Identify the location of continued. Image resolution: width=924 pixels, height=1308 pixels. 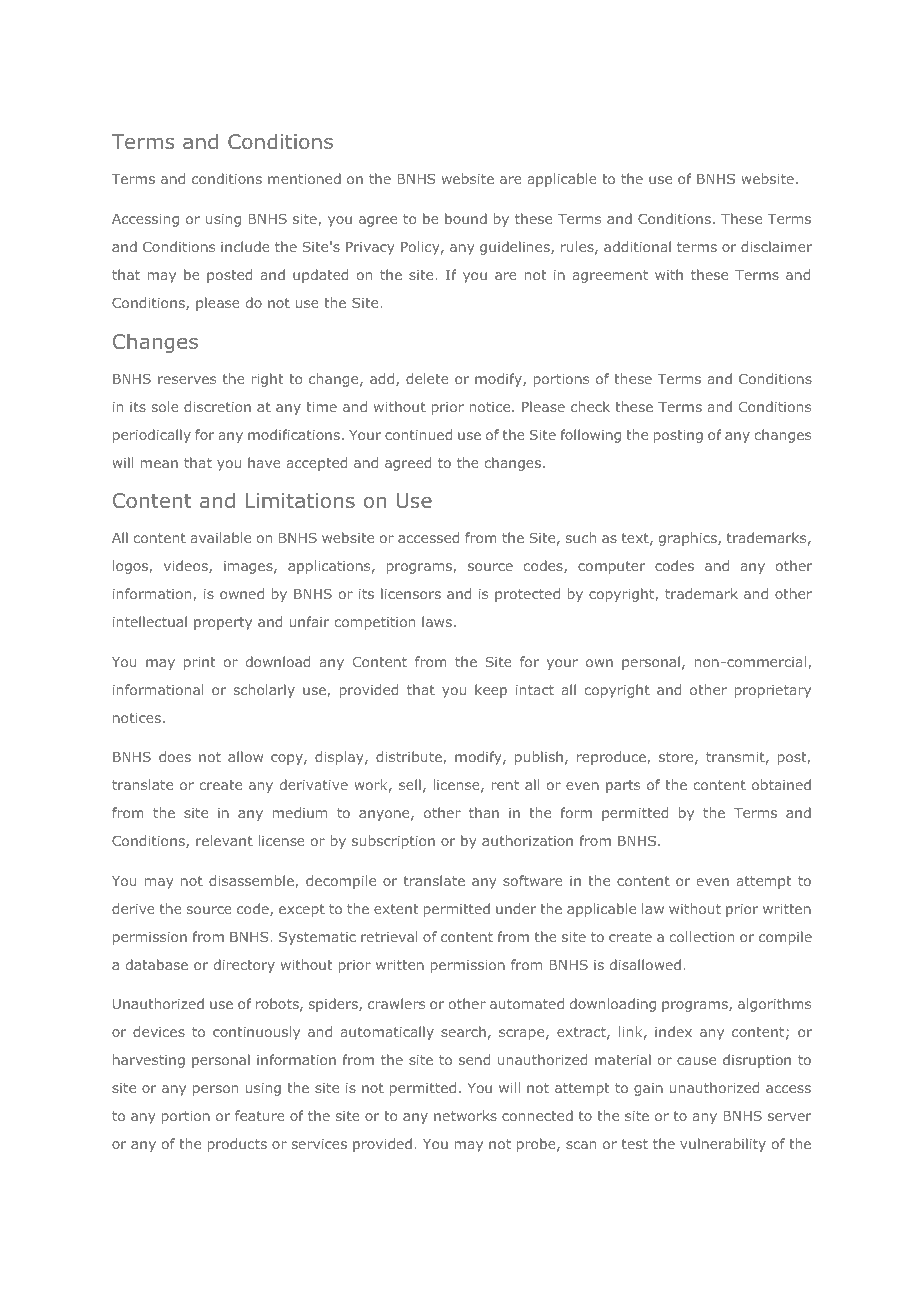
(418, 434).
